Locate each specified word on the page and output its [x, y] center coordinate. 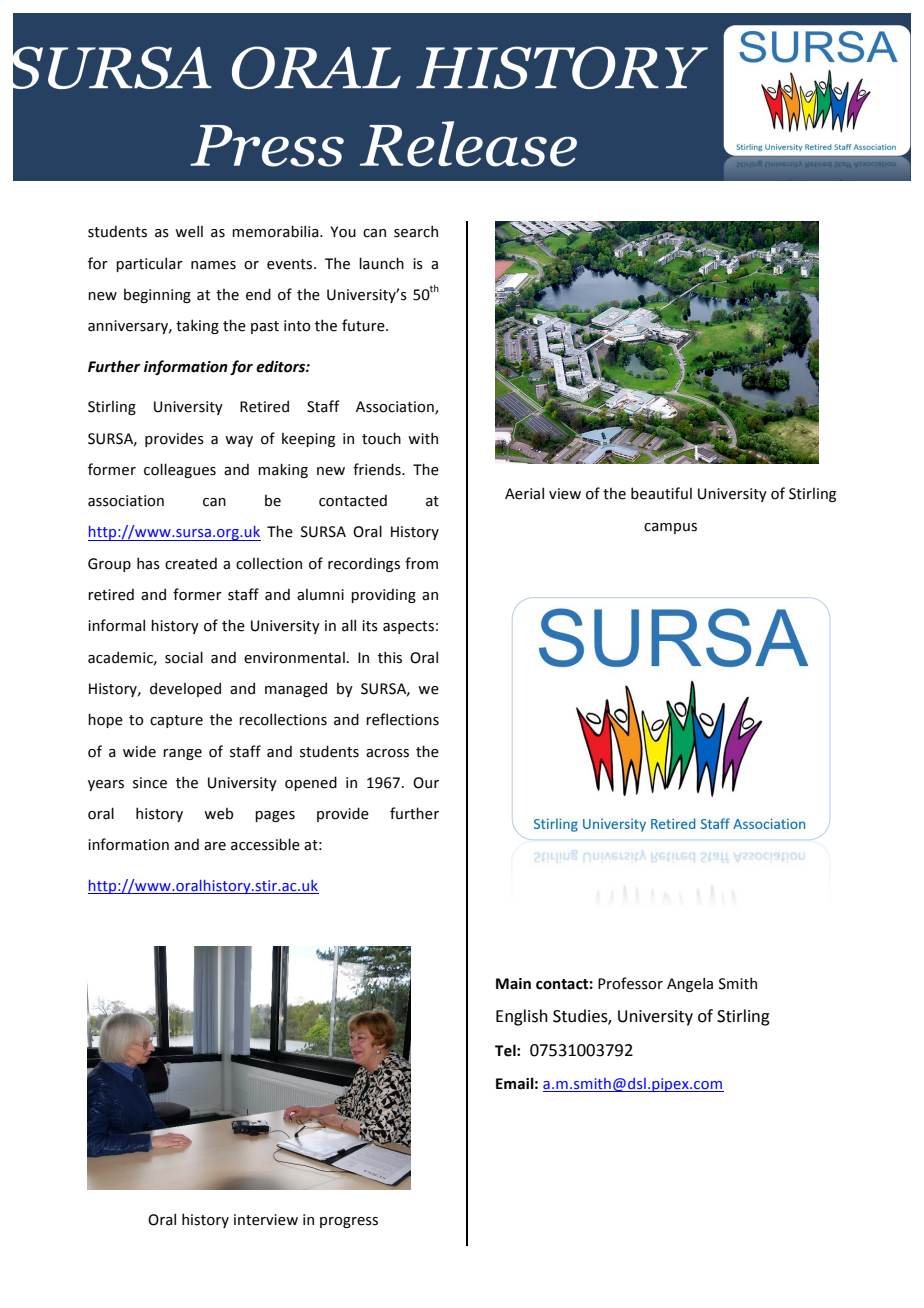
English [522, 1017]
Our [426, 783]
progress [349, 1222]
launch [381, 263]
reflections [402, 719]
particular [149, 264]
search [416, 231]
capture [176, 721]
